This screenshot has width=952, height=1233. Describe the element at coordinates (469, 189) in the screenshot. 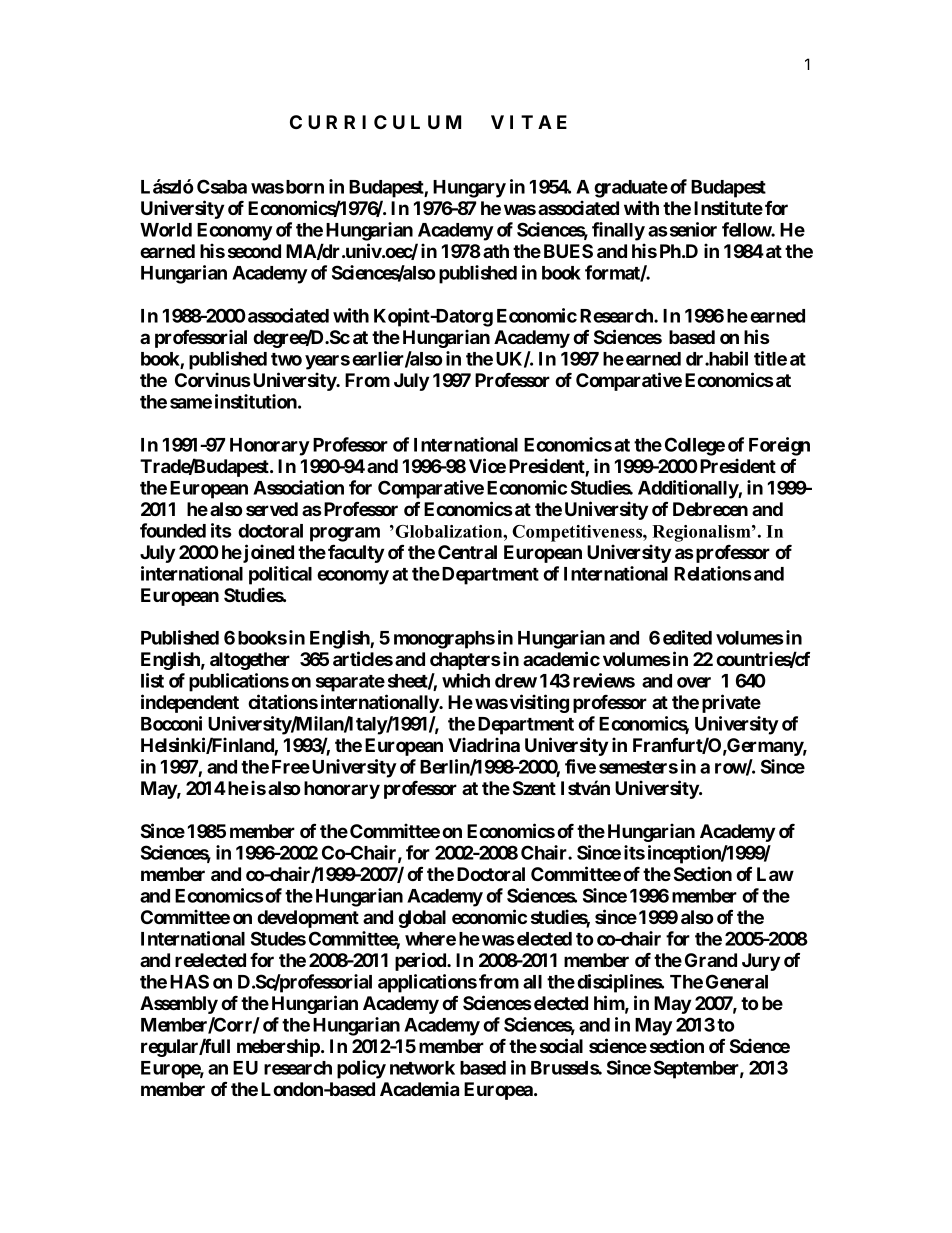

I see `Hungary` at that location.
